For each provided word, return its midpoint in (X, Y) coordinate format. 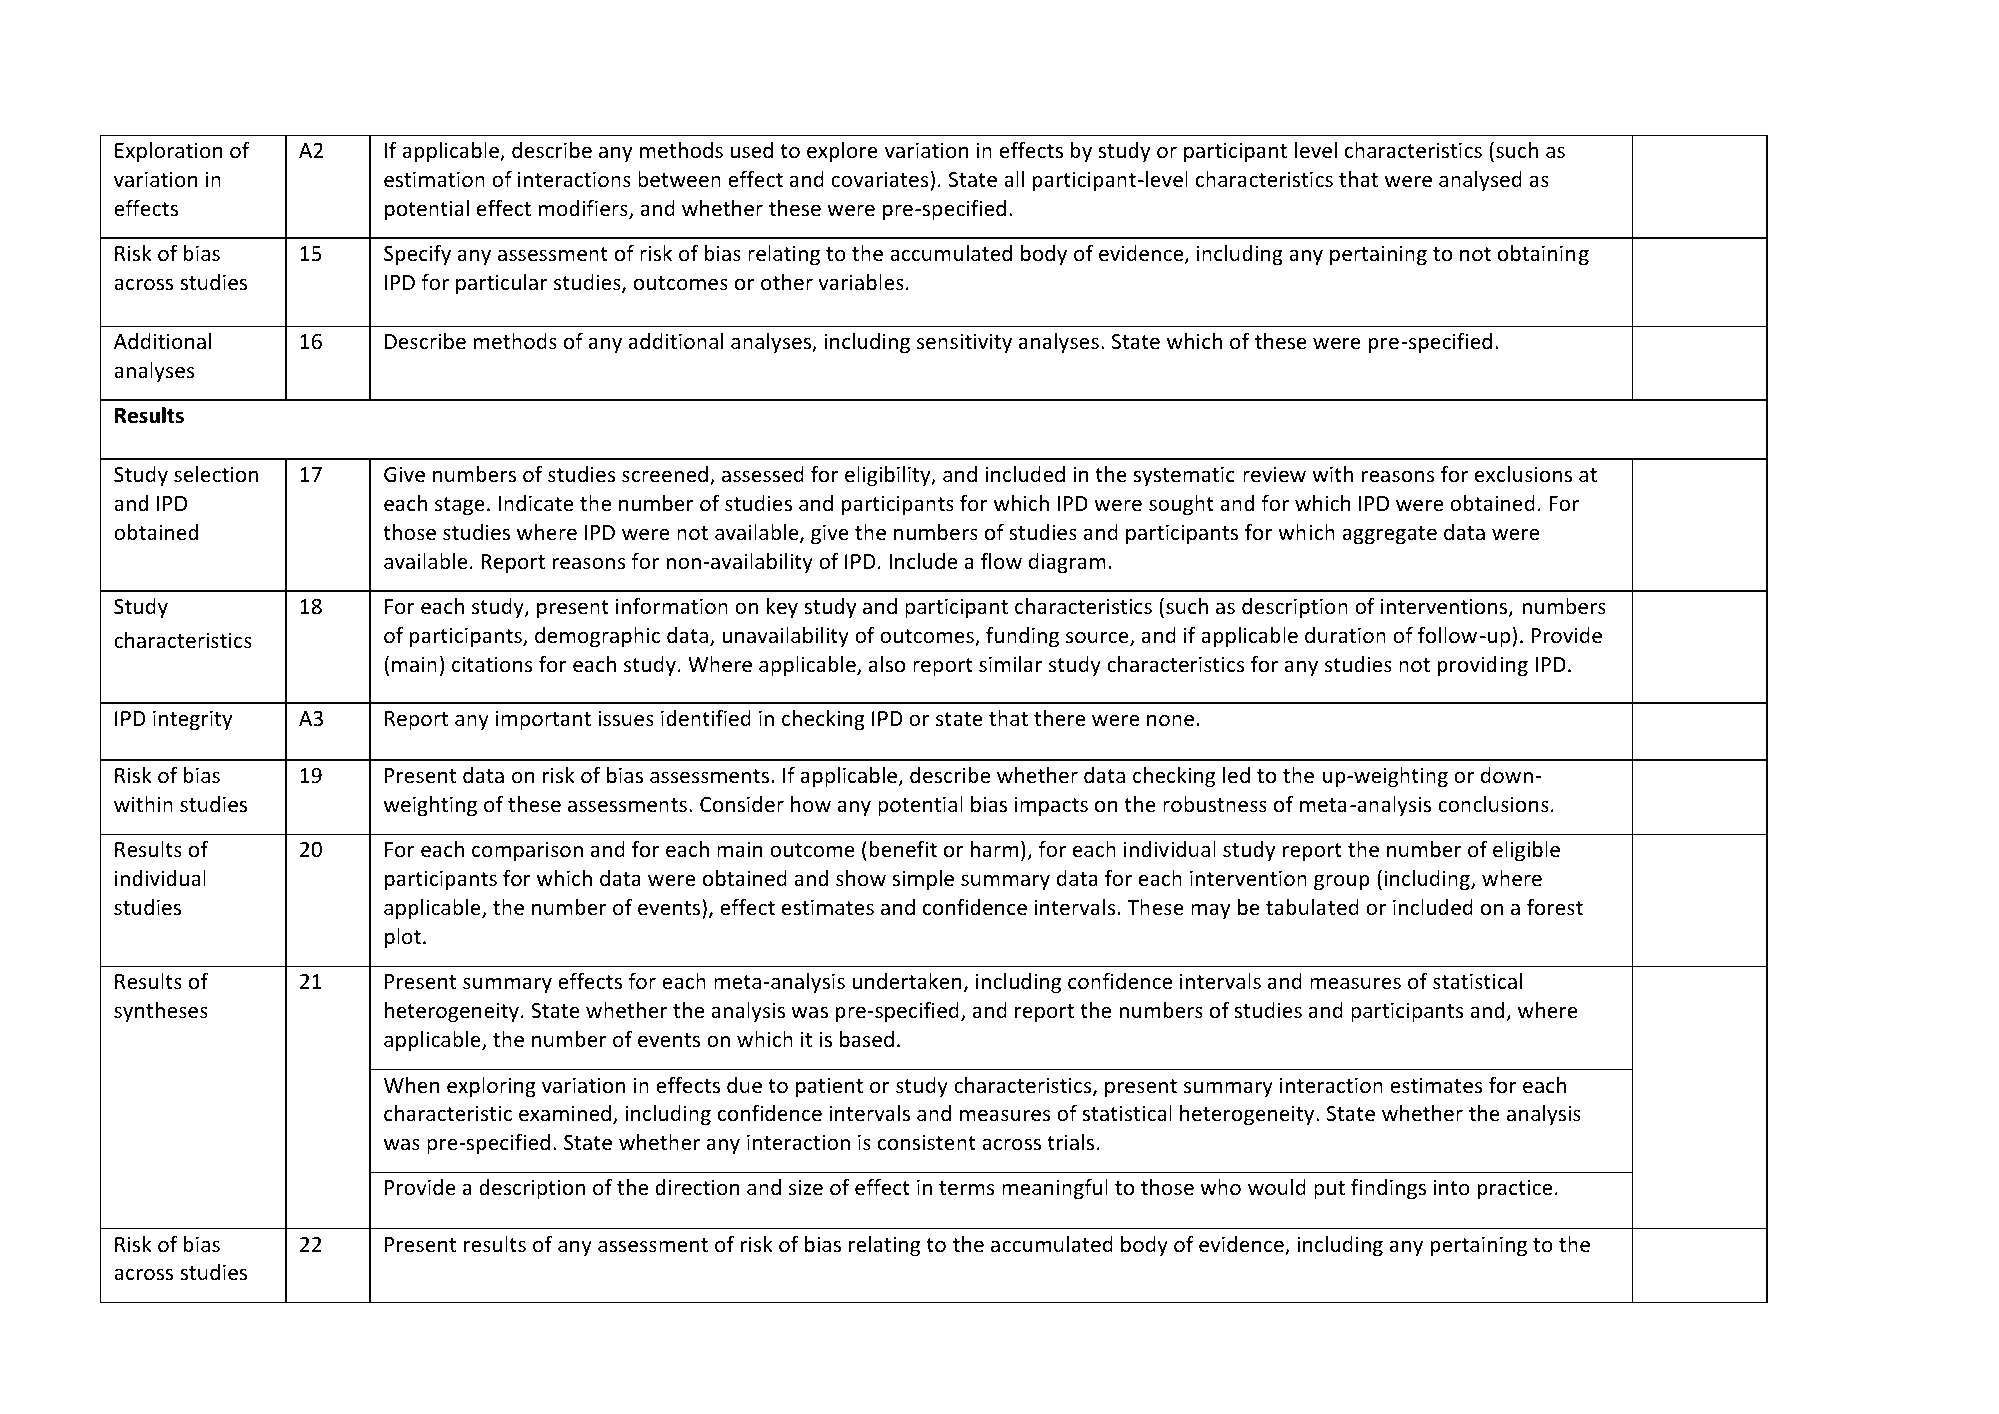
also (887, 664)
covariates (880, 179)
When (412, 1085)
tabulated (1312, 907)
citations (492, 664)
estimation (434, 179)
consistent (927, 1142)
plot (403, 938)
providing (1482, 666)
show (861, 878)
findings (1388, 1189)
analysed (1480, 181)
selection (216, 474)
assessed (763, 474)
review (1274, 474)
